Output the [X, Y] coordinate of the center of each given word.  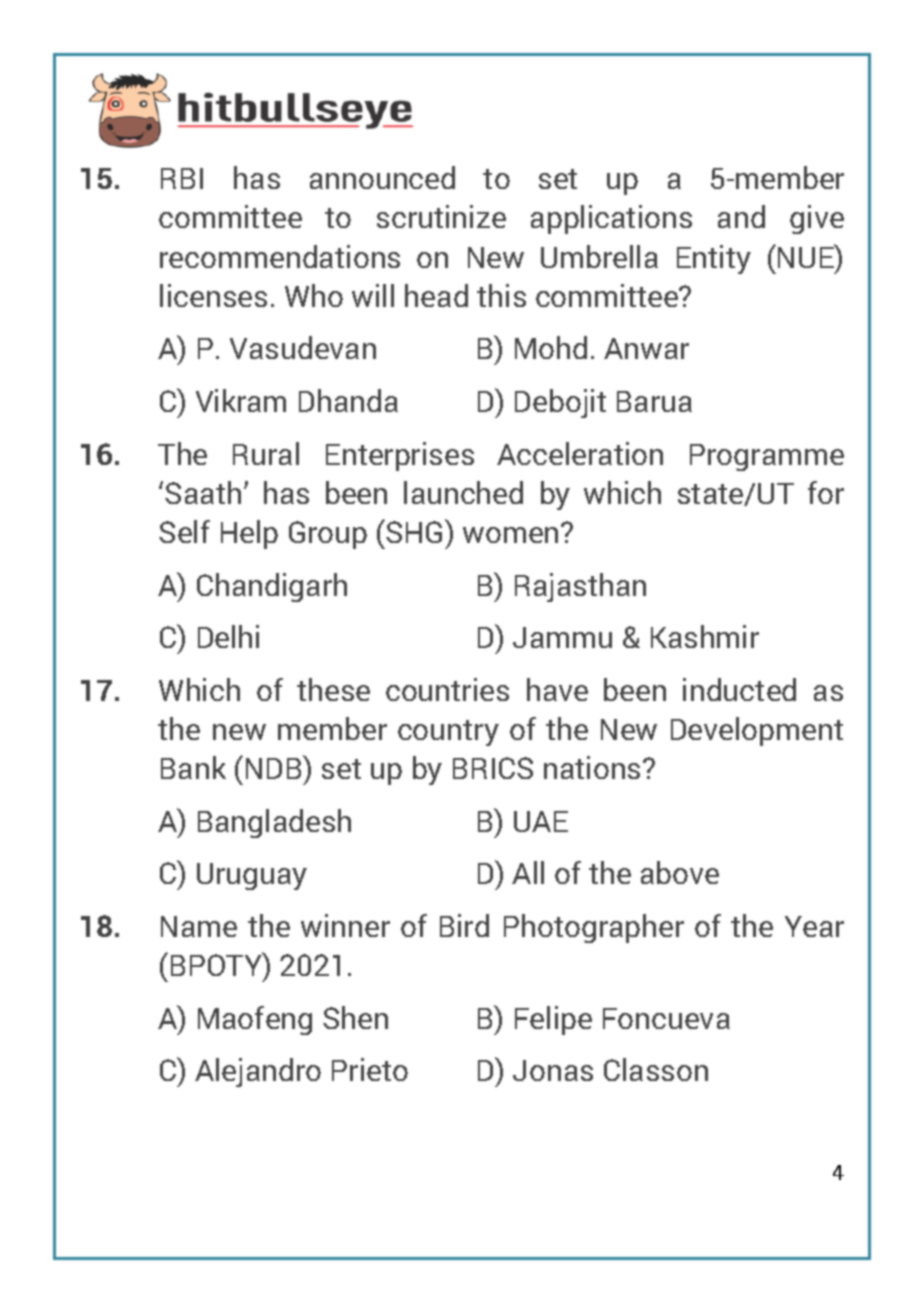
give [817, 219]
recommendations [280, 256]
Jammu [562, 637]
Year [814, 926]
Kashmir [705, 636]
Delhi [228, 636]
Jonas [553, 1070]
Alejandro [258, 1072]
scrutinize [441, 216]
